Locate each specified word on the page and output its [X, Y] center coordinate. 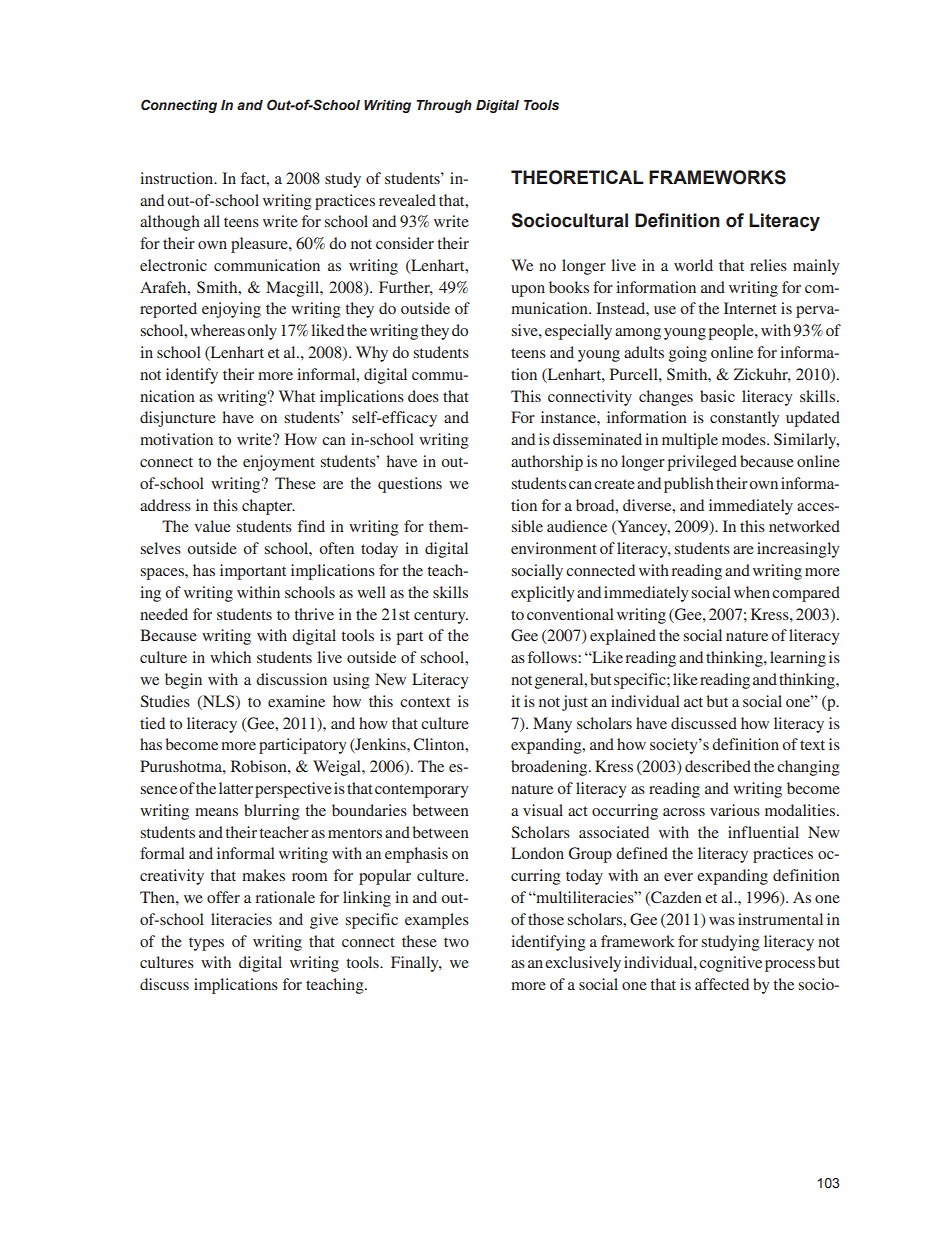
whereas [217, 330]
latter [236, 788]
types [206, 944]
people [732, 332]
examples [437, 921]
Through [444, 106]
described [718, 766]
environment [554, 548]
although [170, 223]
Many [552, 725]
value [212, 526]
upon [528, 291]
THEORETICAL [577, 177]
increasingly [798, 550]
